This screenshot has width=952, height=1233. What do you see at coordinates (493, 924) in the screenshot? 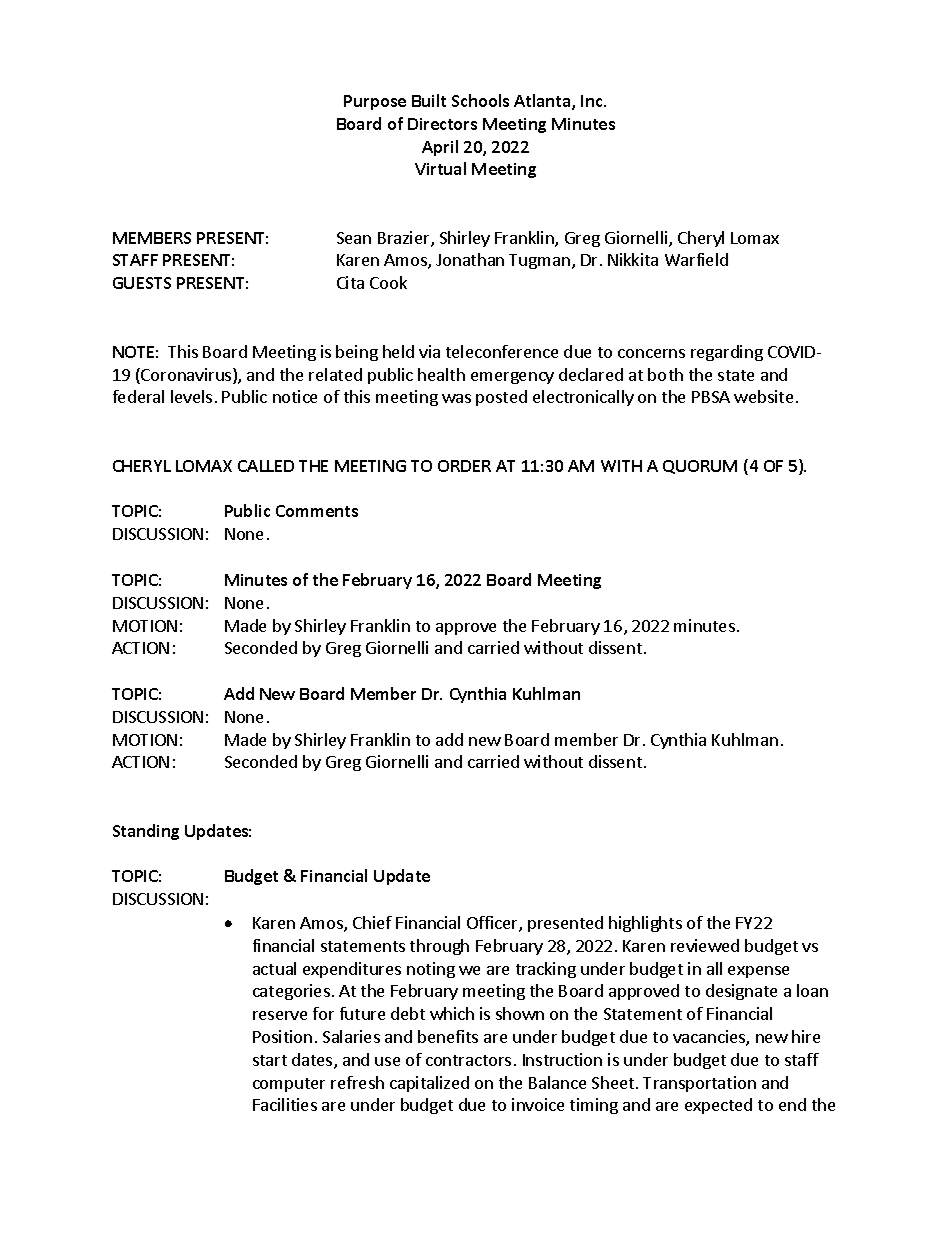
I see `Officer` at bounding box center [493, 924].
